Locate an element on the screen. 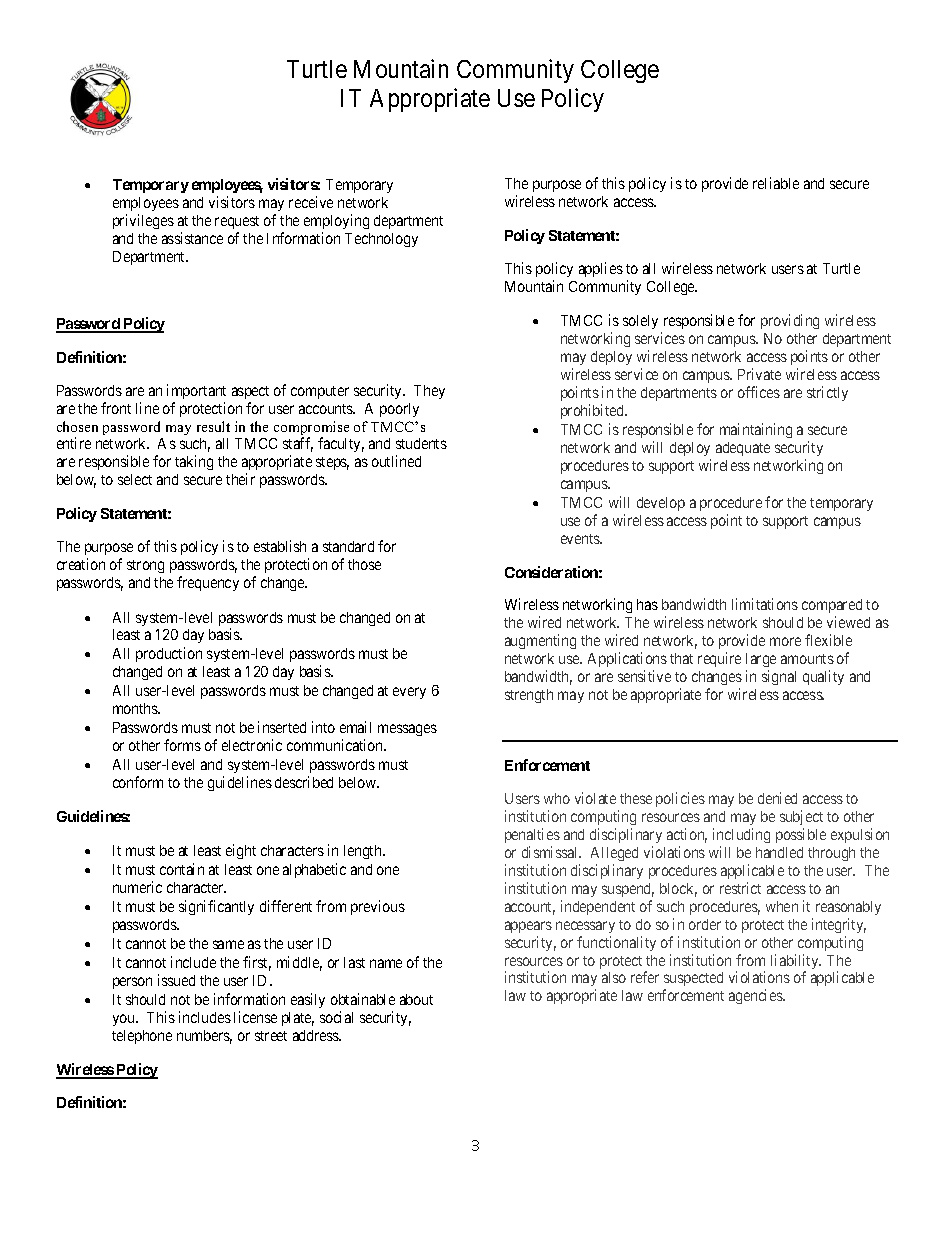  students is located at coordinates (421, 443).
